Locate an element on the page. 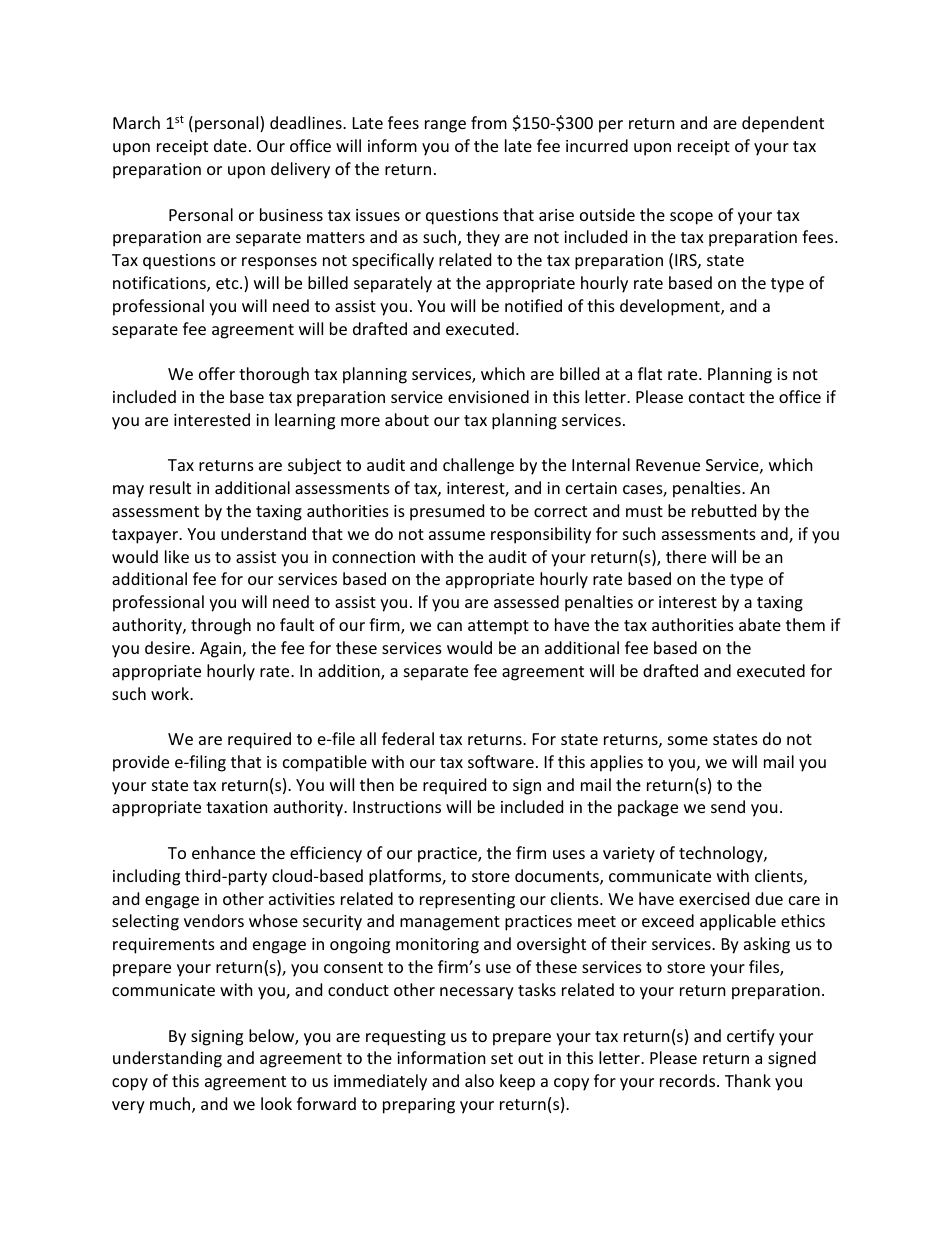 The image size is (952, 1233). through is located at coordinates (221, 626).
